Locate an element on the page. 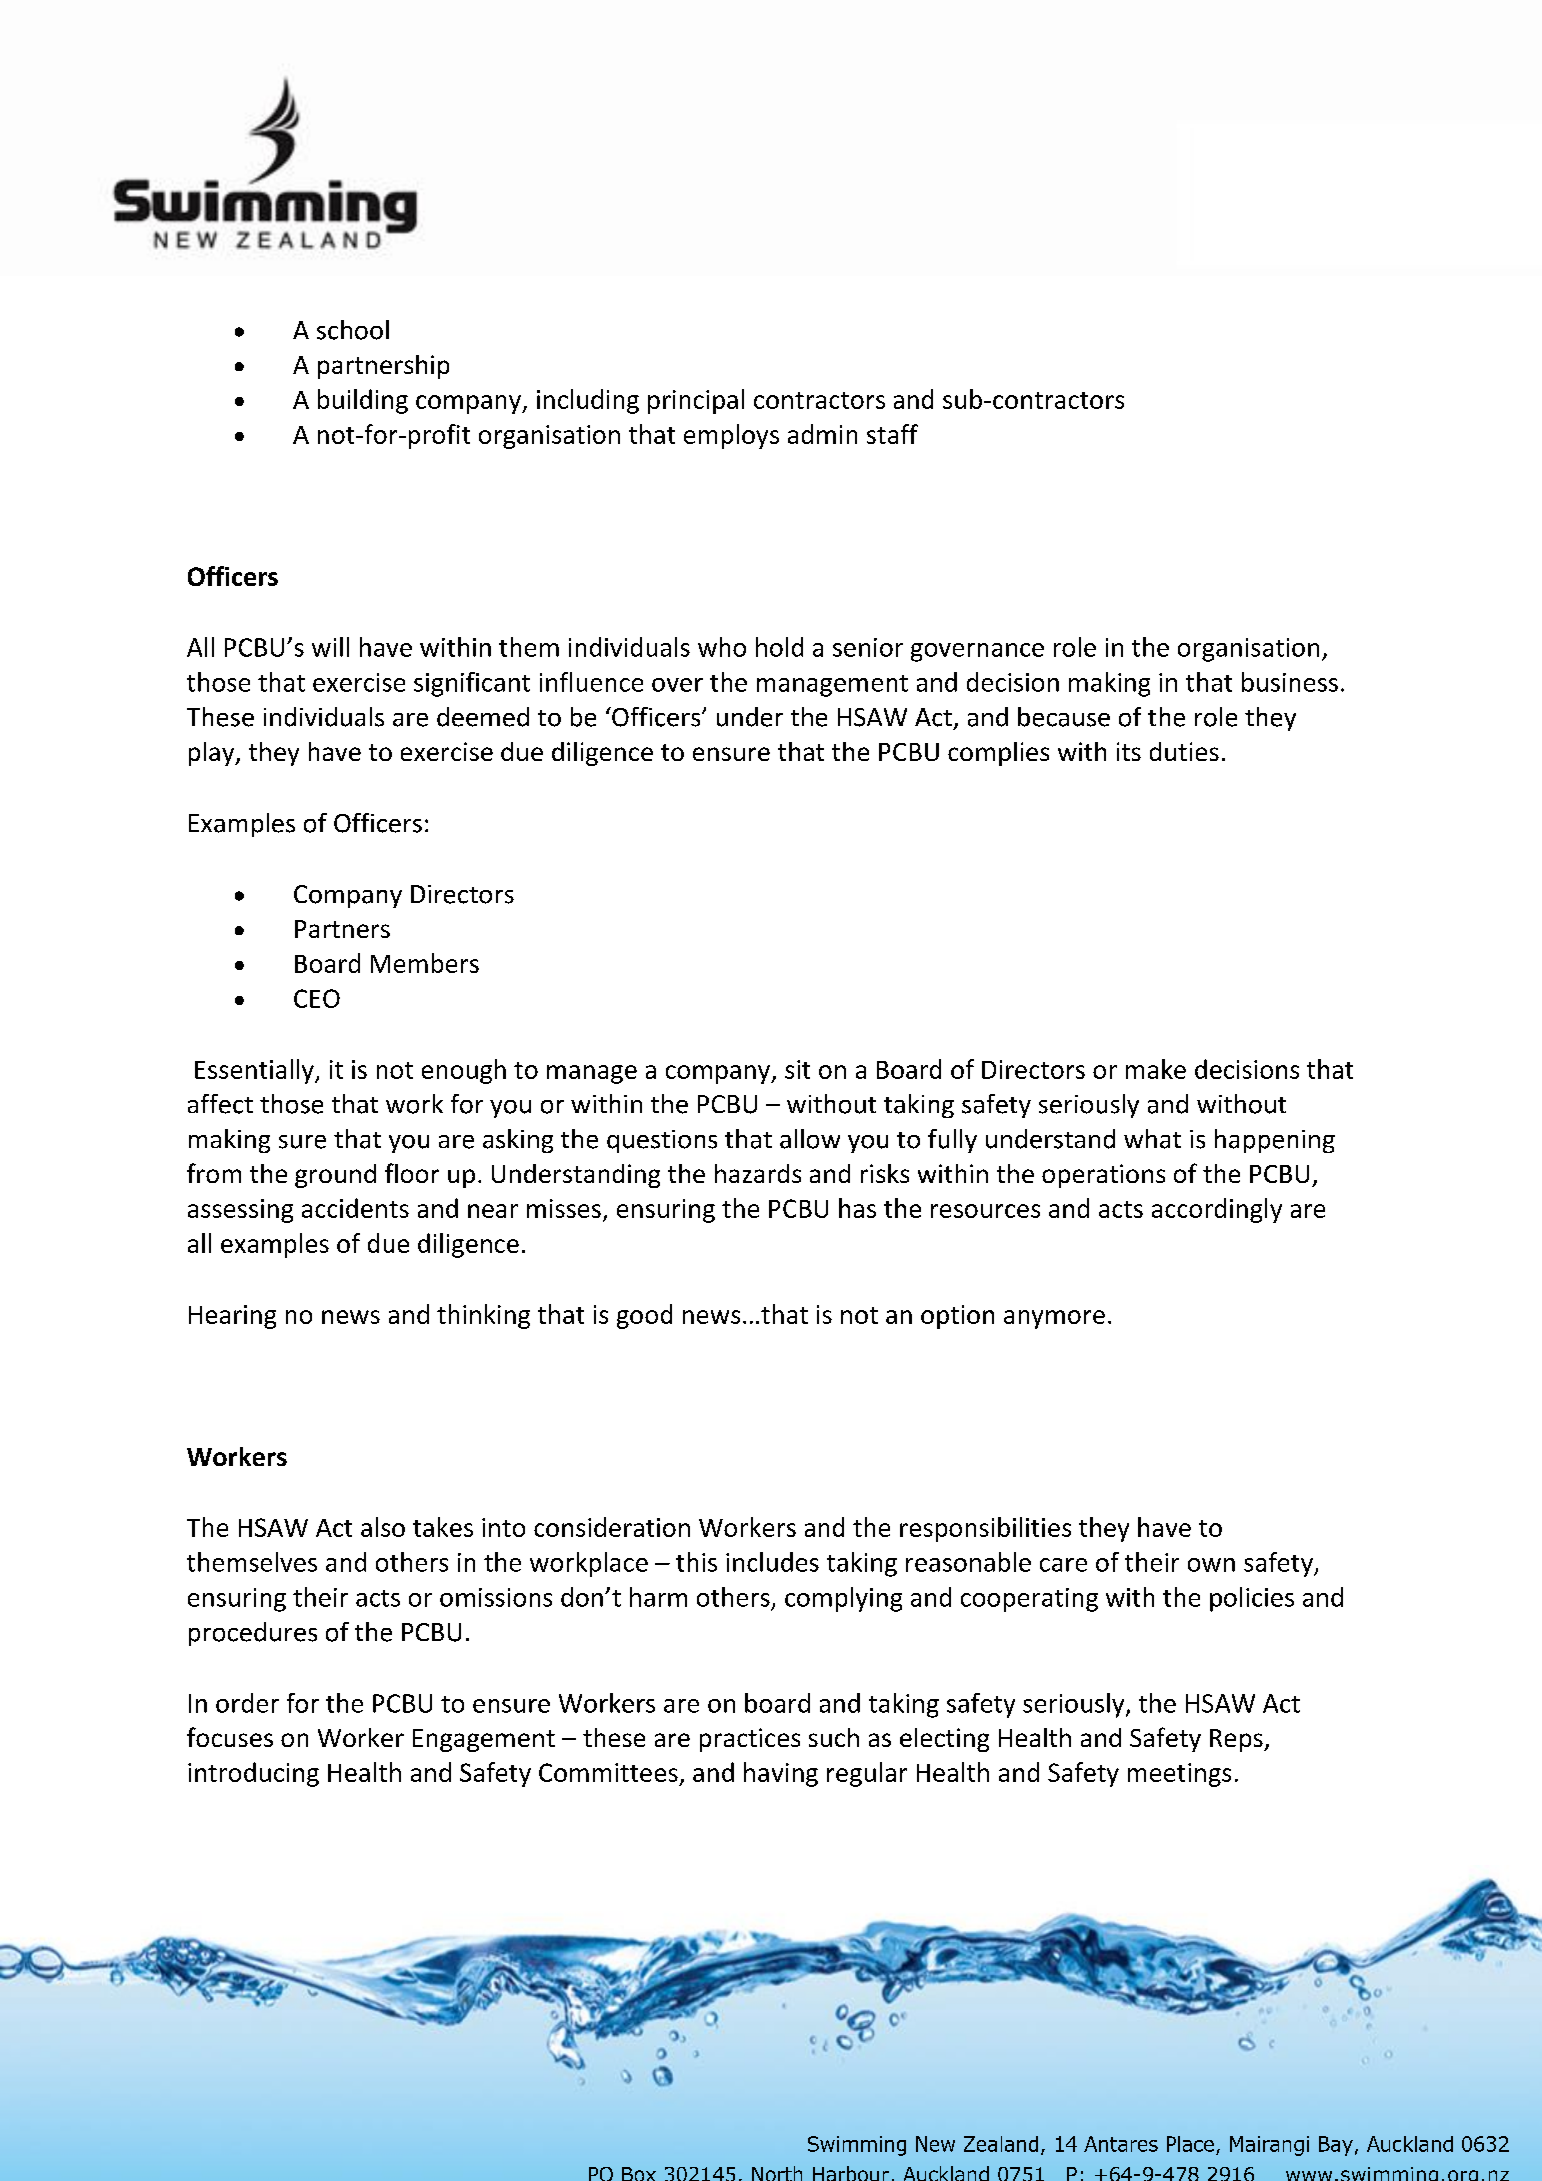  policies is located at coordinates (1252, 1599).
